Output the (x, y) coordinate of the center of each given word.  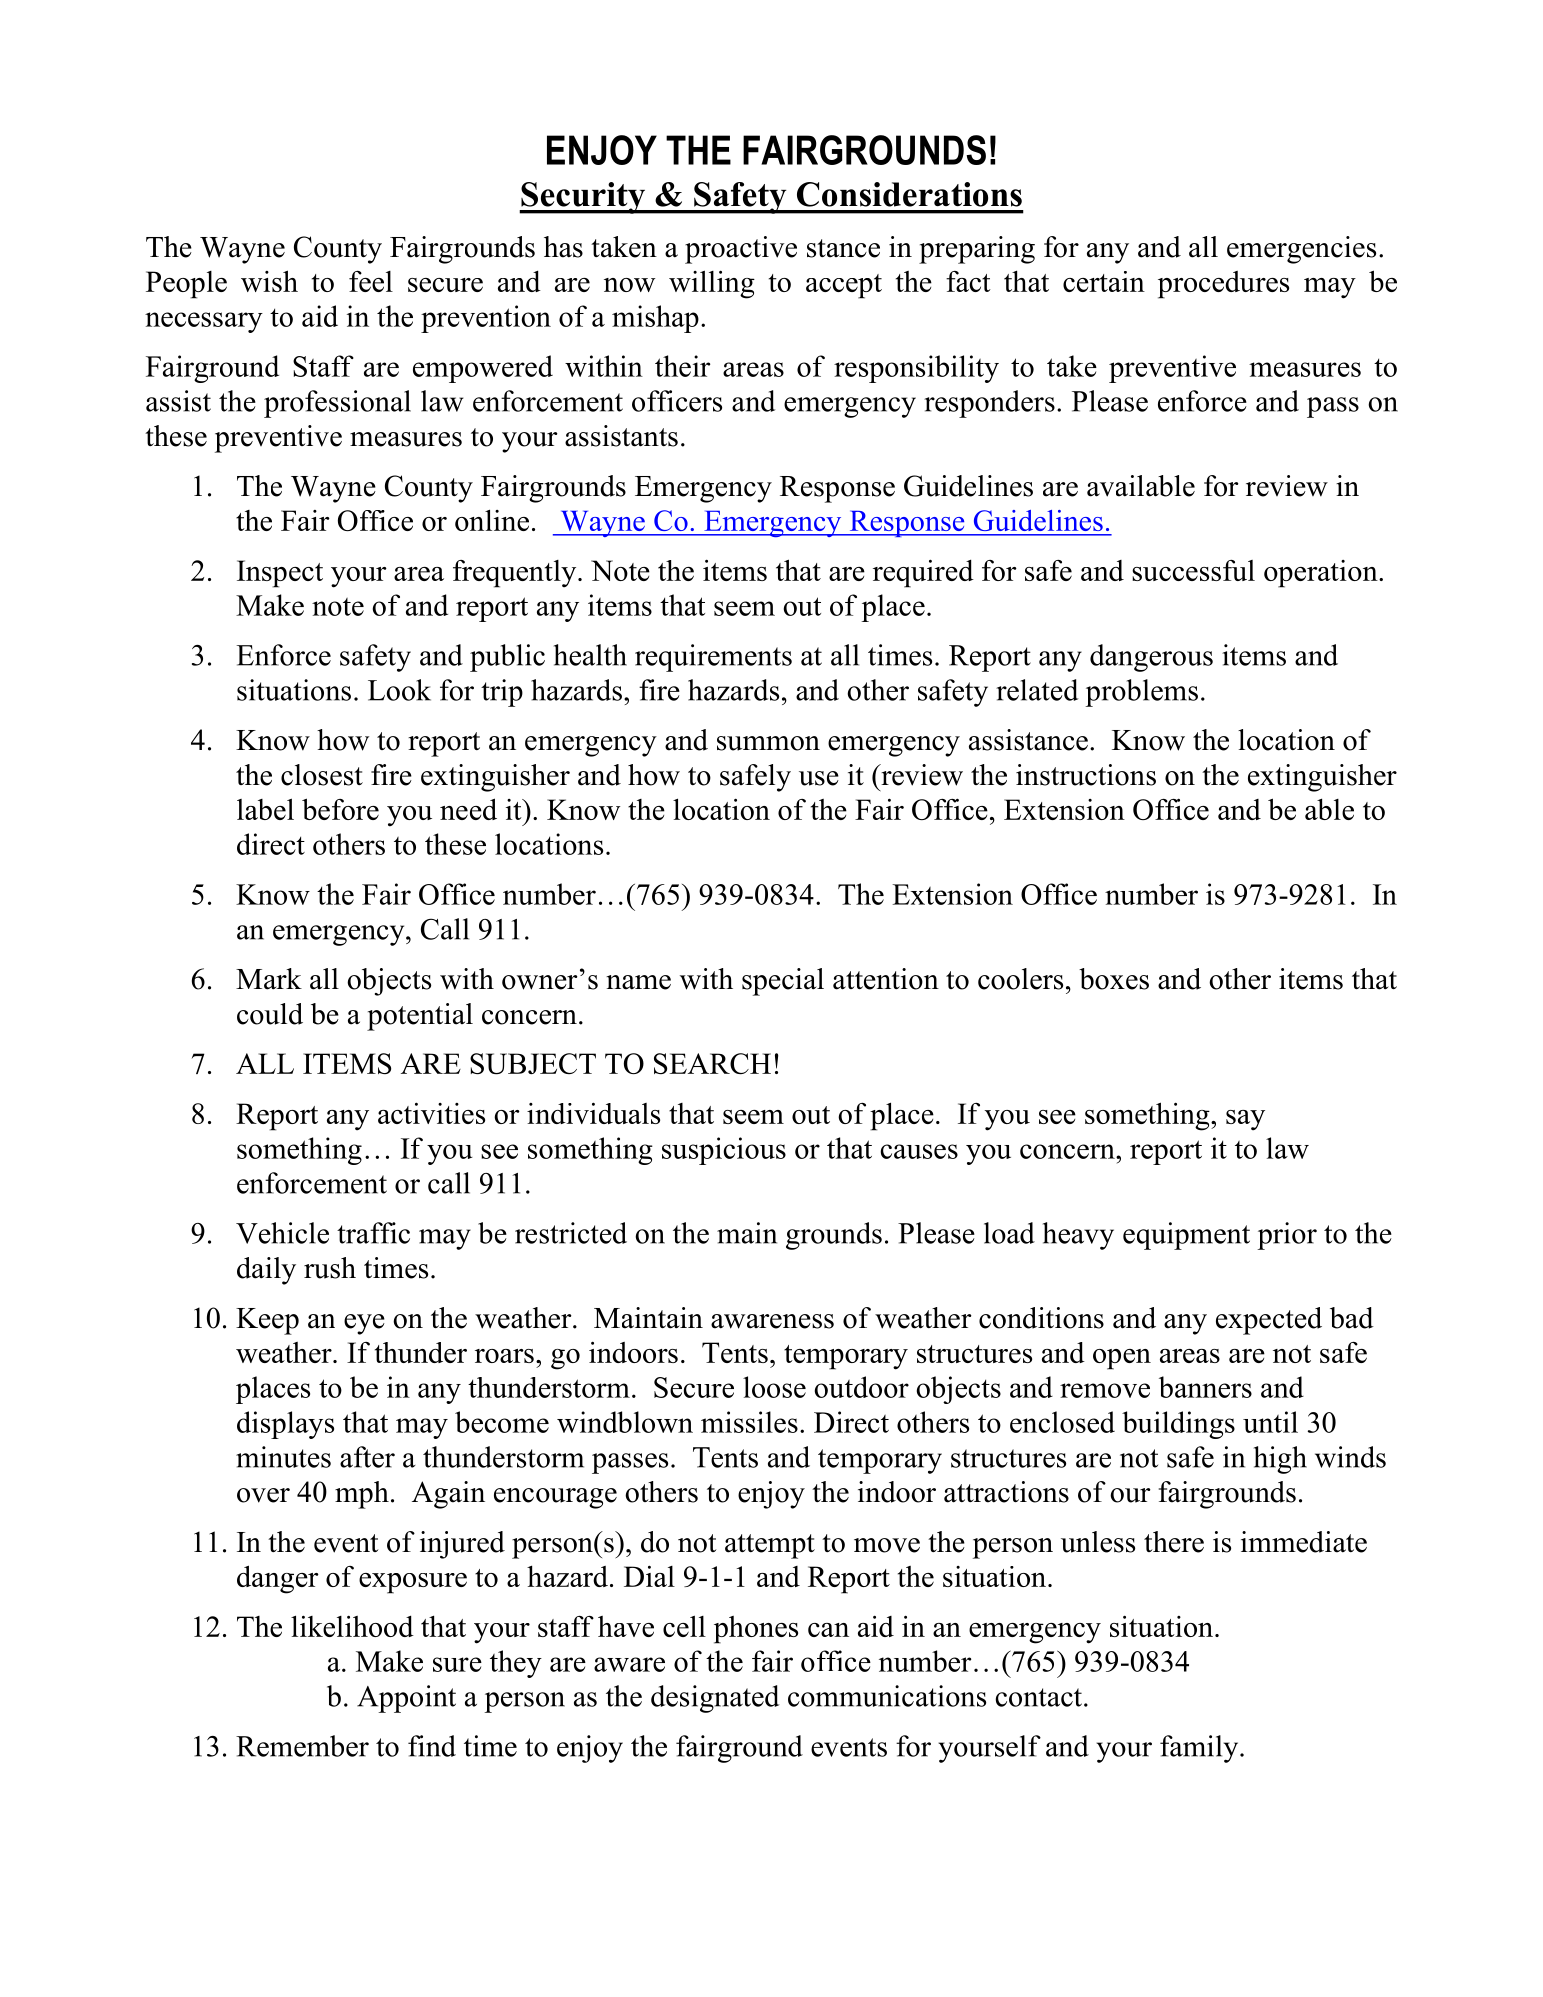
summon (768, 743)
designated (715, 1699)
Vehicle (282, 1233)
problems (1141, 693)
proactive (741, 250)
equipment (1186, 1236)
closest (322, 775)
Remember (302, 1746)
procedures (1223, 285)
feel (371, 281)
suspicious (724, 1151)
